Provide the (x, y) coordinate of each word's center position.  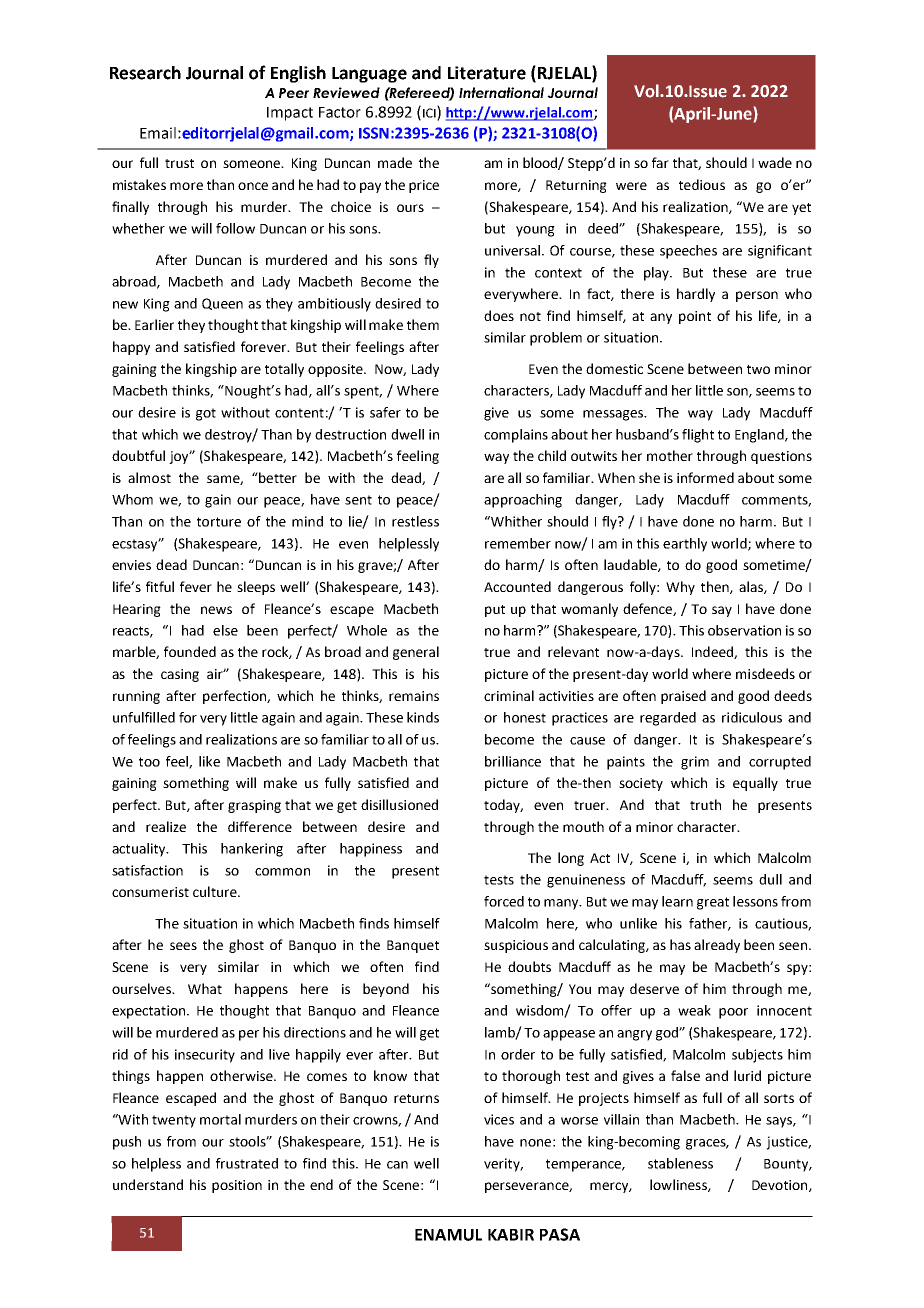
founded (190, 651)
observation (744, 630)
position (237, 1186)
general (416, 653)
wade (775, 162)
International (501, 92)
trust (179, 163)
